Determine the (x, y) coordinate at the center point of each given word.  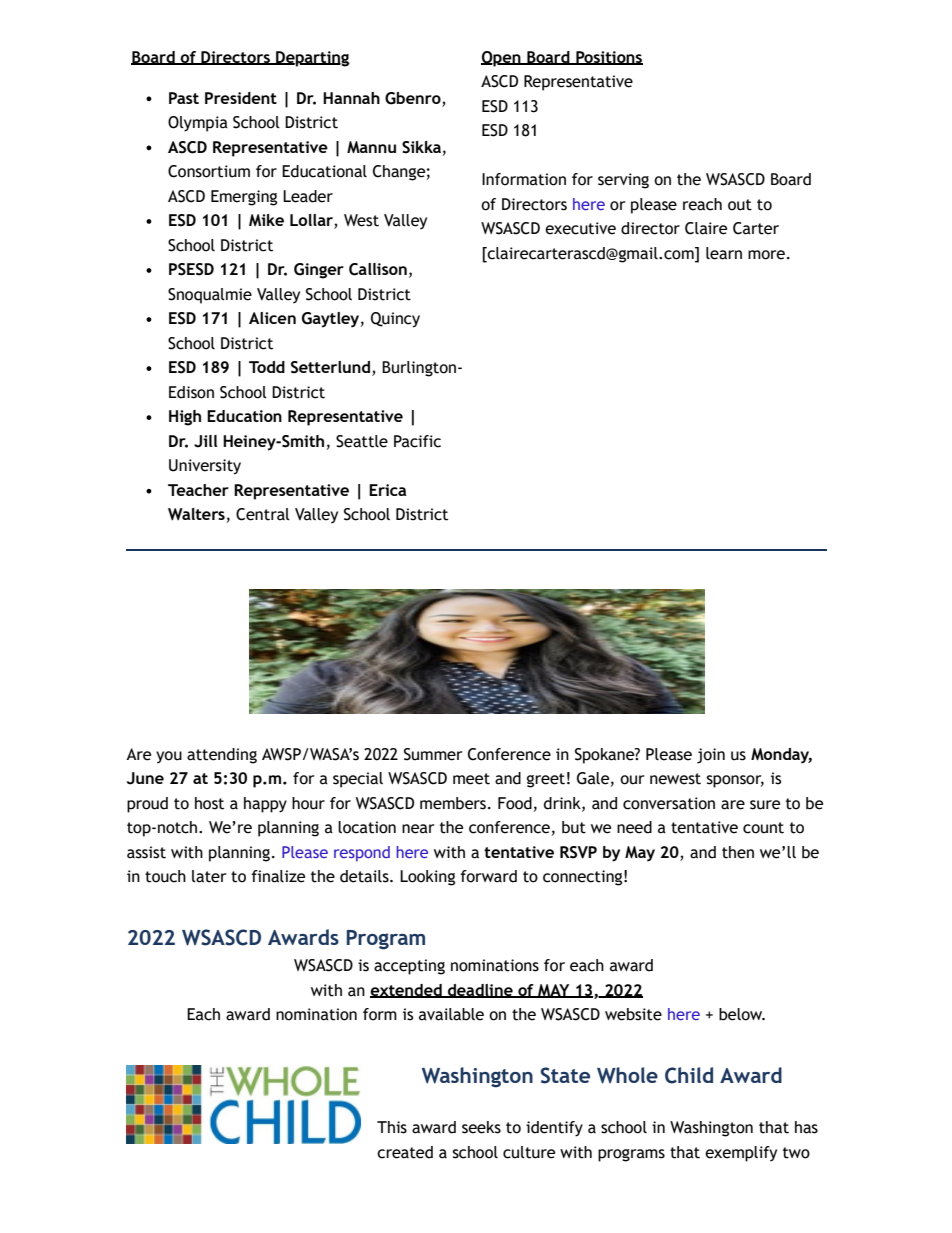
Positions (608, 58)
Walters (196, 514)
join (711, 756)
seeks (481, 1127)
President (241, 98)
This (392, 1127)
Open (502, 59)
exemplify (741, 1154)
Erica (388, 490)
